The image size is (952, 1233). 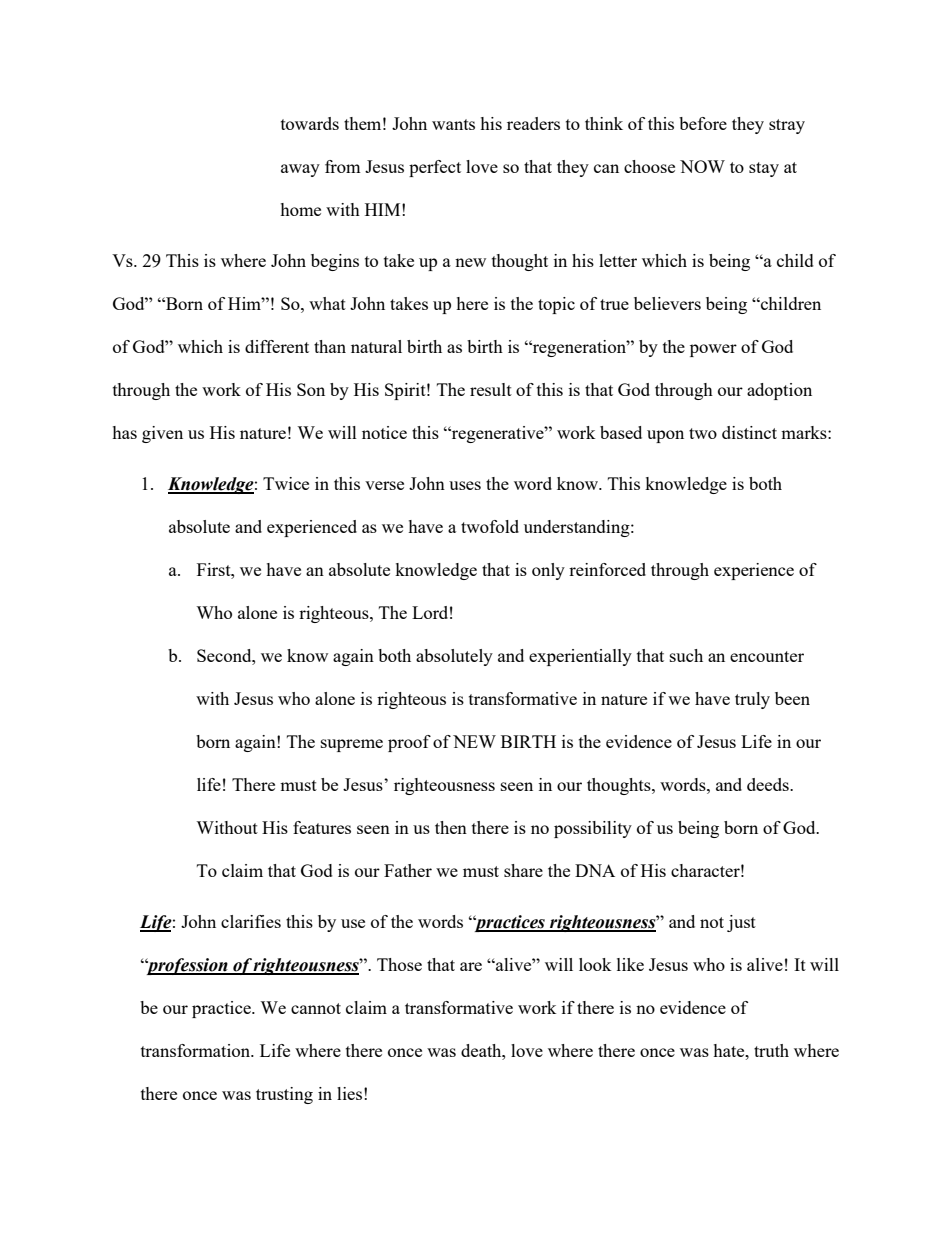 What do you see at coordinates (703, 123) in the document?
I see `before` at bounding box center [703, 123].
